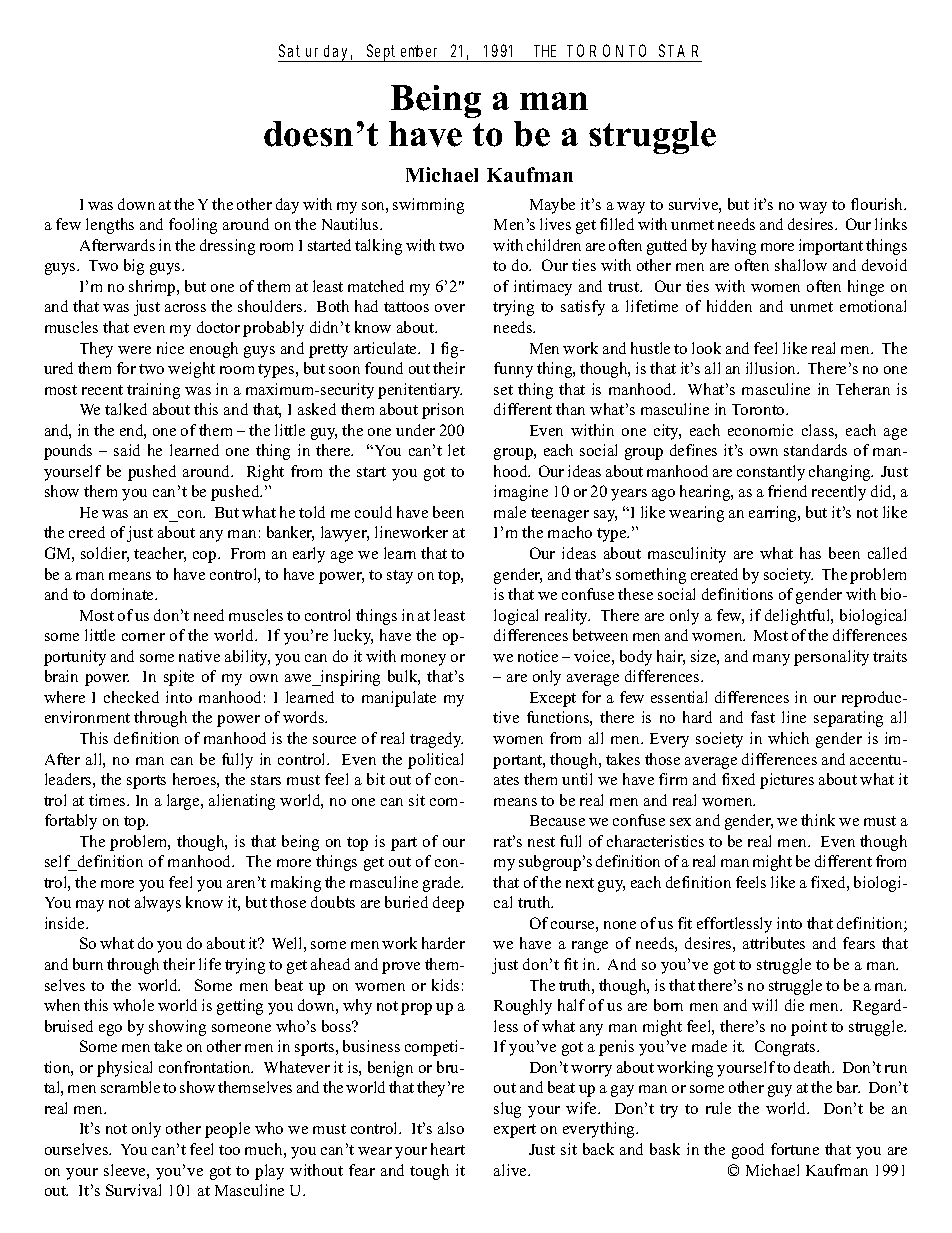  I want to click on said, so click(127, 450).
